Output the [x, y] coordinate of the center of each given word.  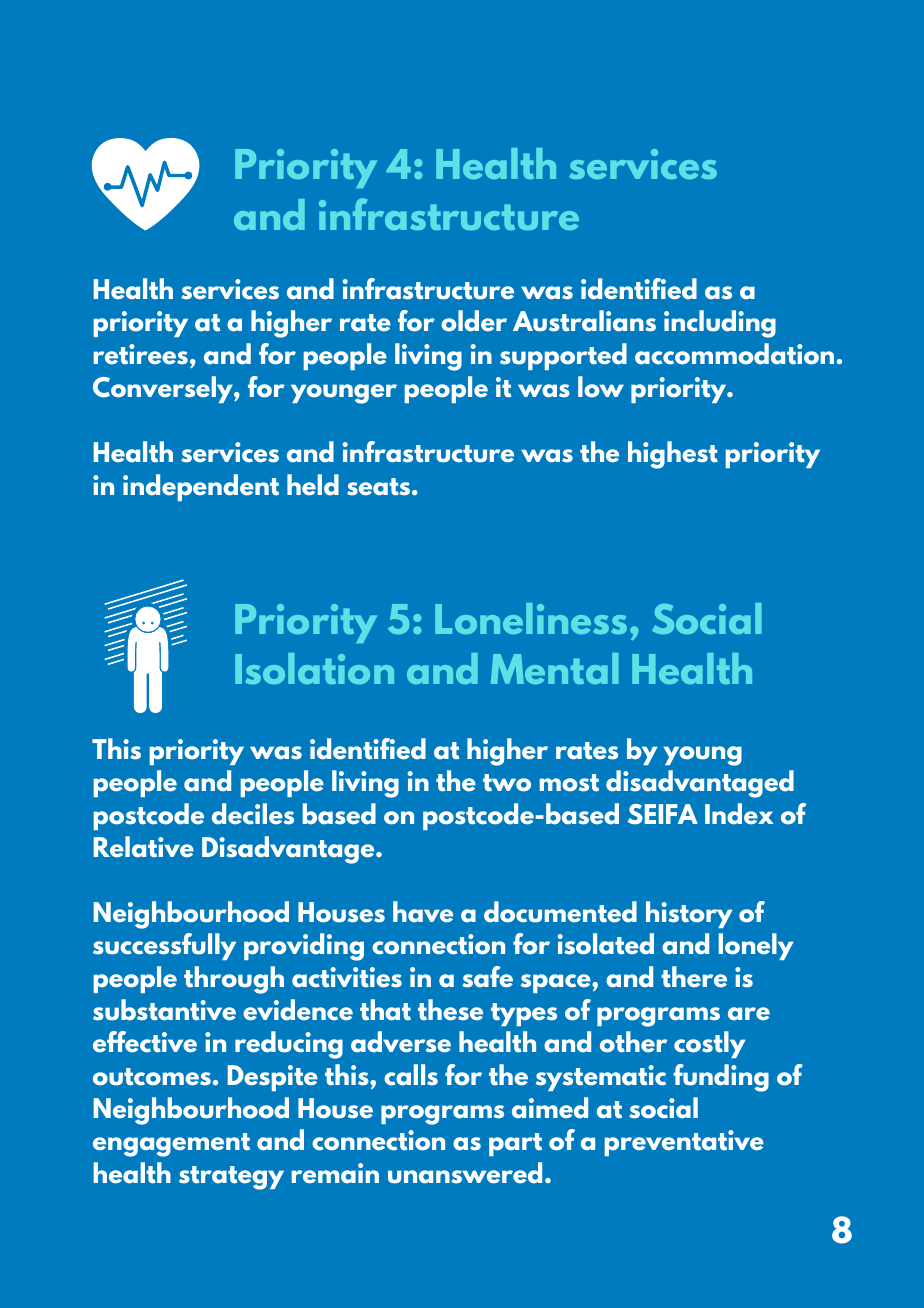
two [507, 783]
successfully [164, 946]
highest [673, 455]
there [694, 977]
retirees [141, 354]
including [720, 324]
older [474, 321]
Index [739, 814]
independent [201, 487]
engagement [171, 1145]
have [423, 912]
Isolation [314, 668]
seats [380, 487]
